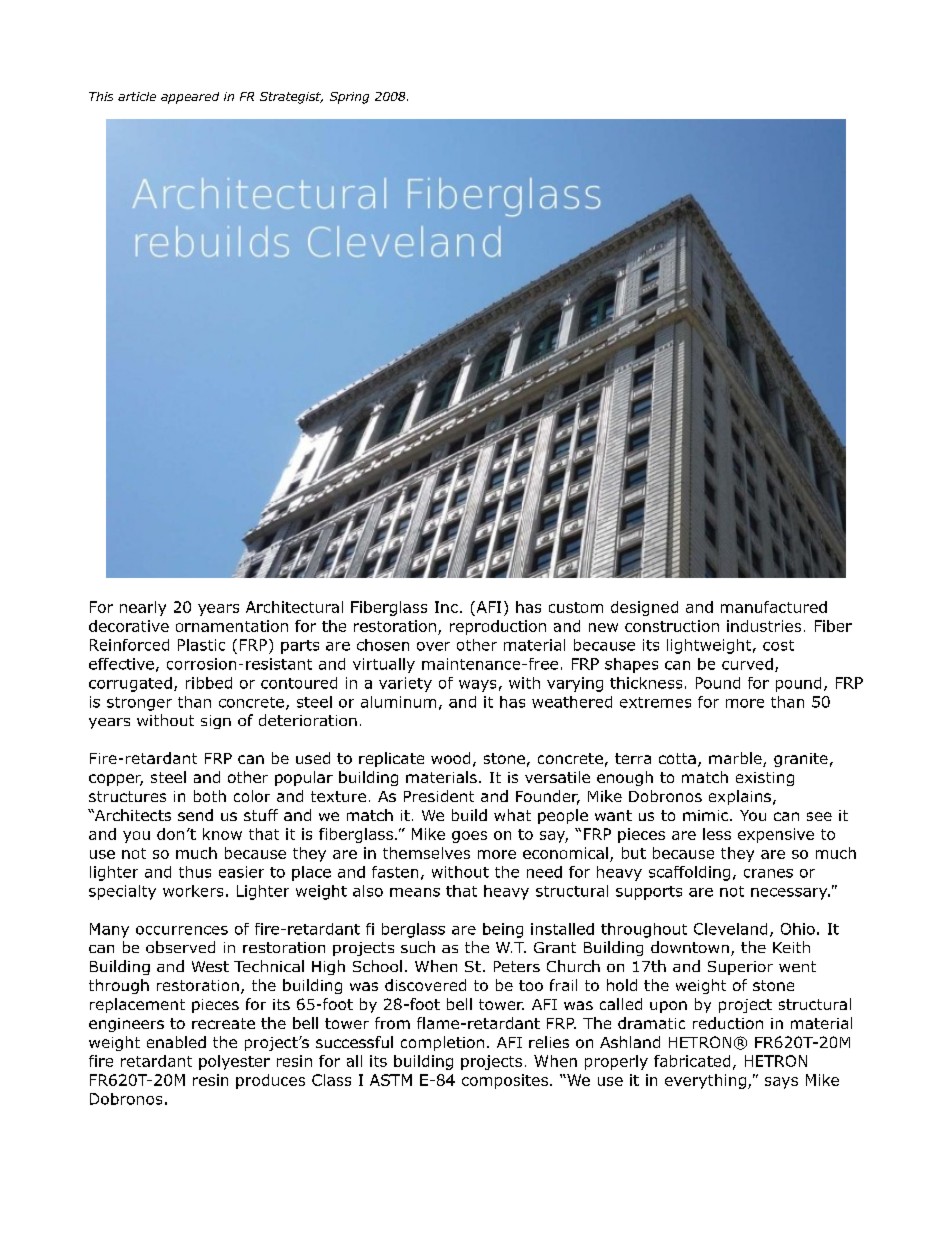 Image resolution: width=952 pixels, height=1233 pixels. Describe the element at coordinates (498, 627) in the page. I see `reproduction` at that location.
